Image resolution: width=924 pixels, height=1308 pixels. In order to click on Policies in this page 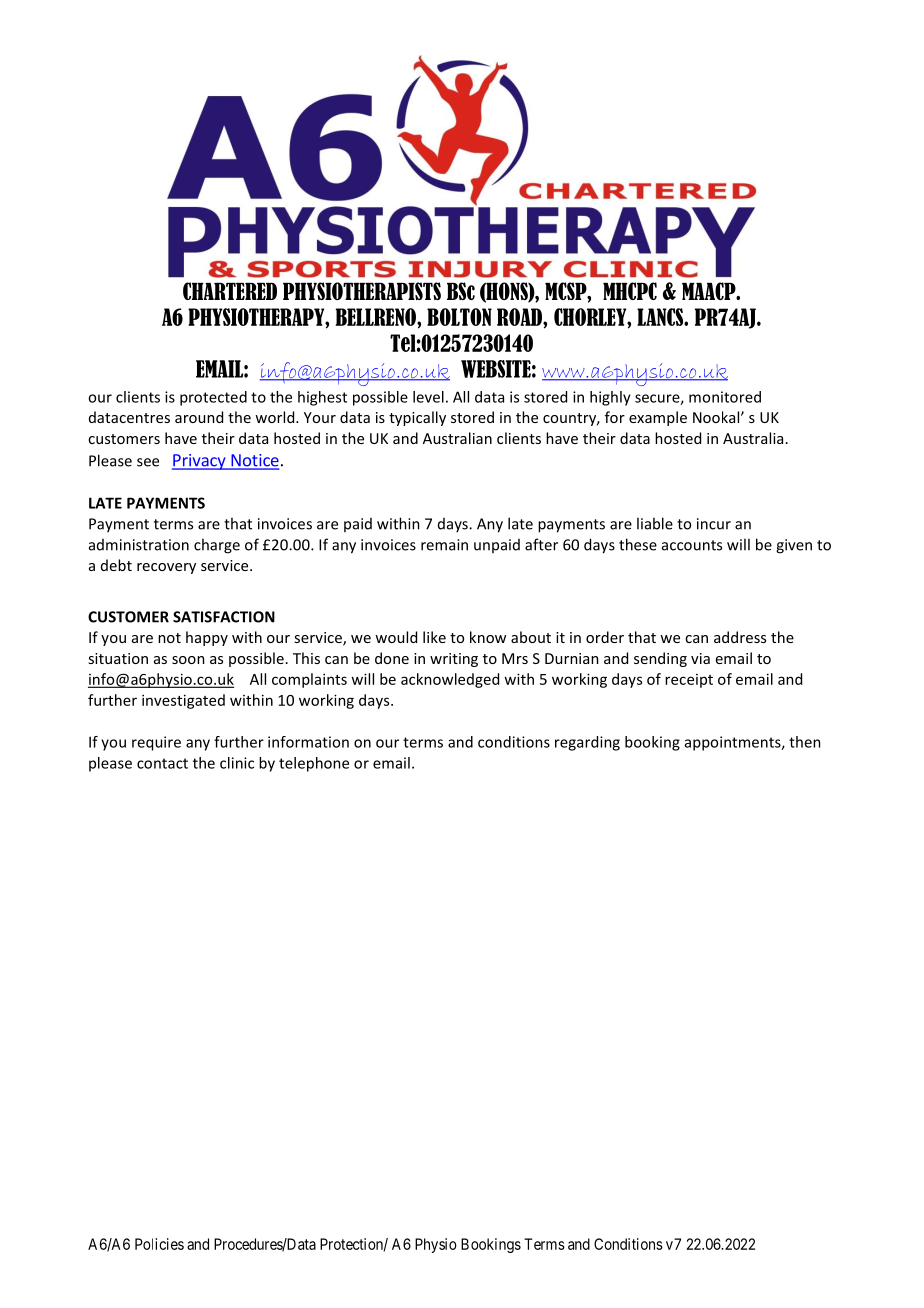, I will do `click(159, 1244)`.
